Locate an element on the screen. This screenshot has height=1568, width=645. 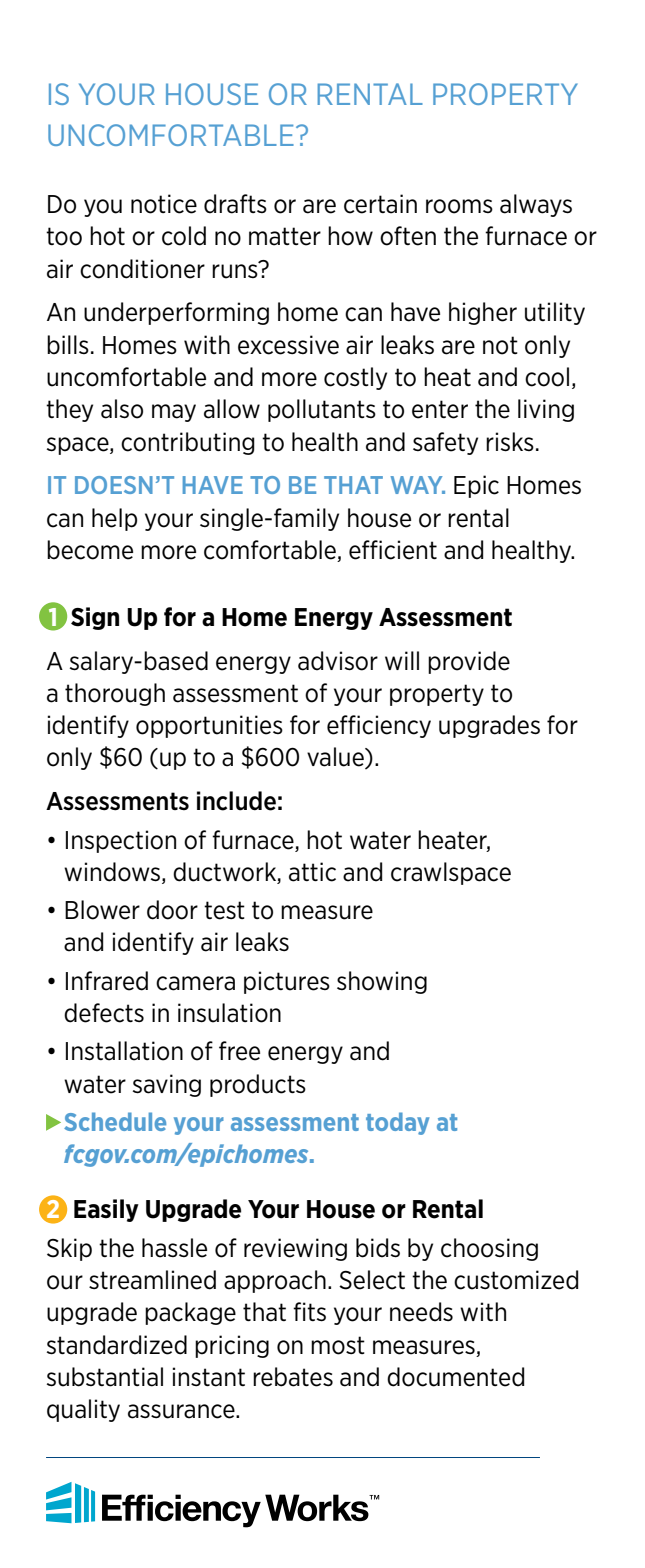
Infrared is located at coordinates (107, 981).
